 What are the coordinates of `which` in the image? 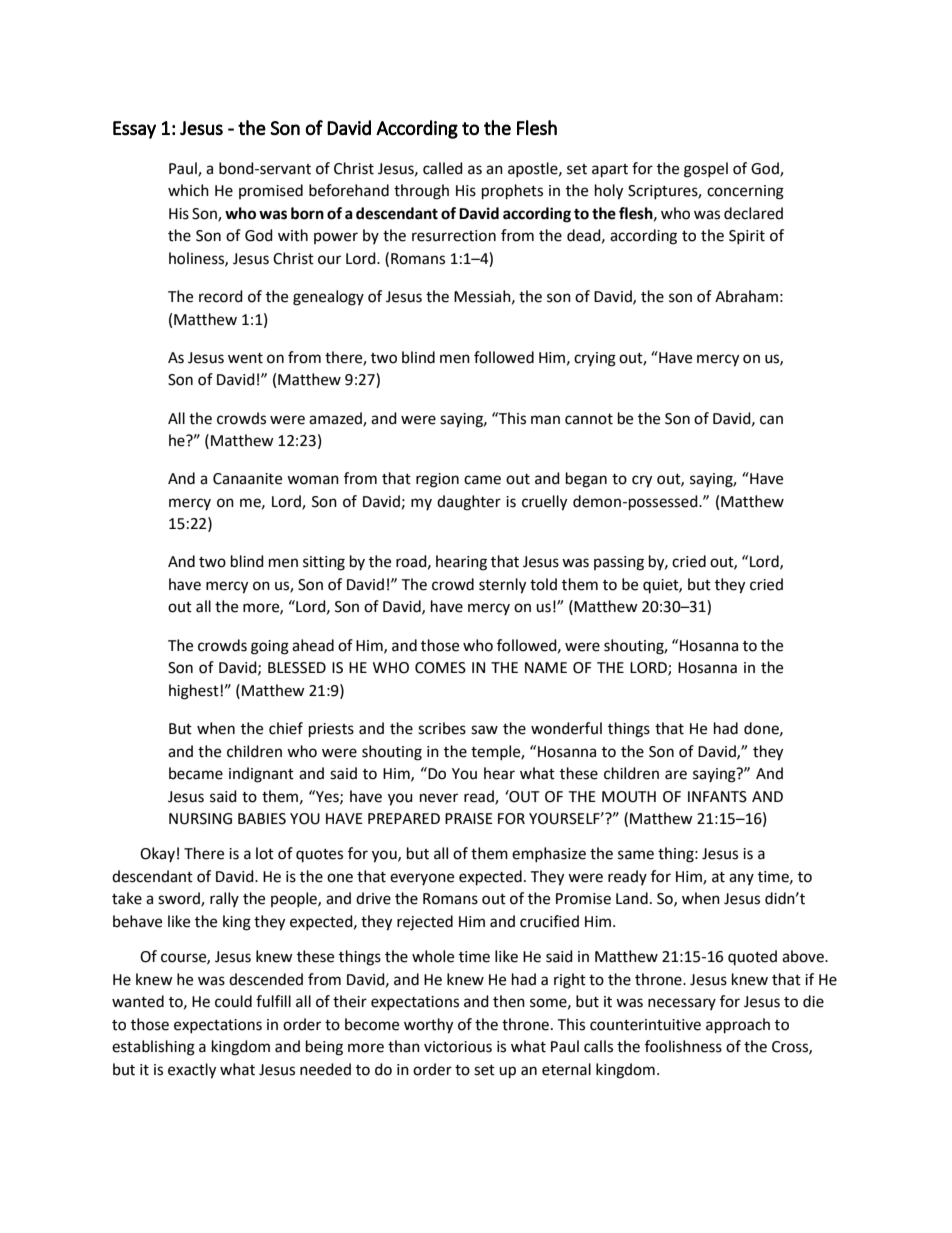 It's located at (188, 190).
